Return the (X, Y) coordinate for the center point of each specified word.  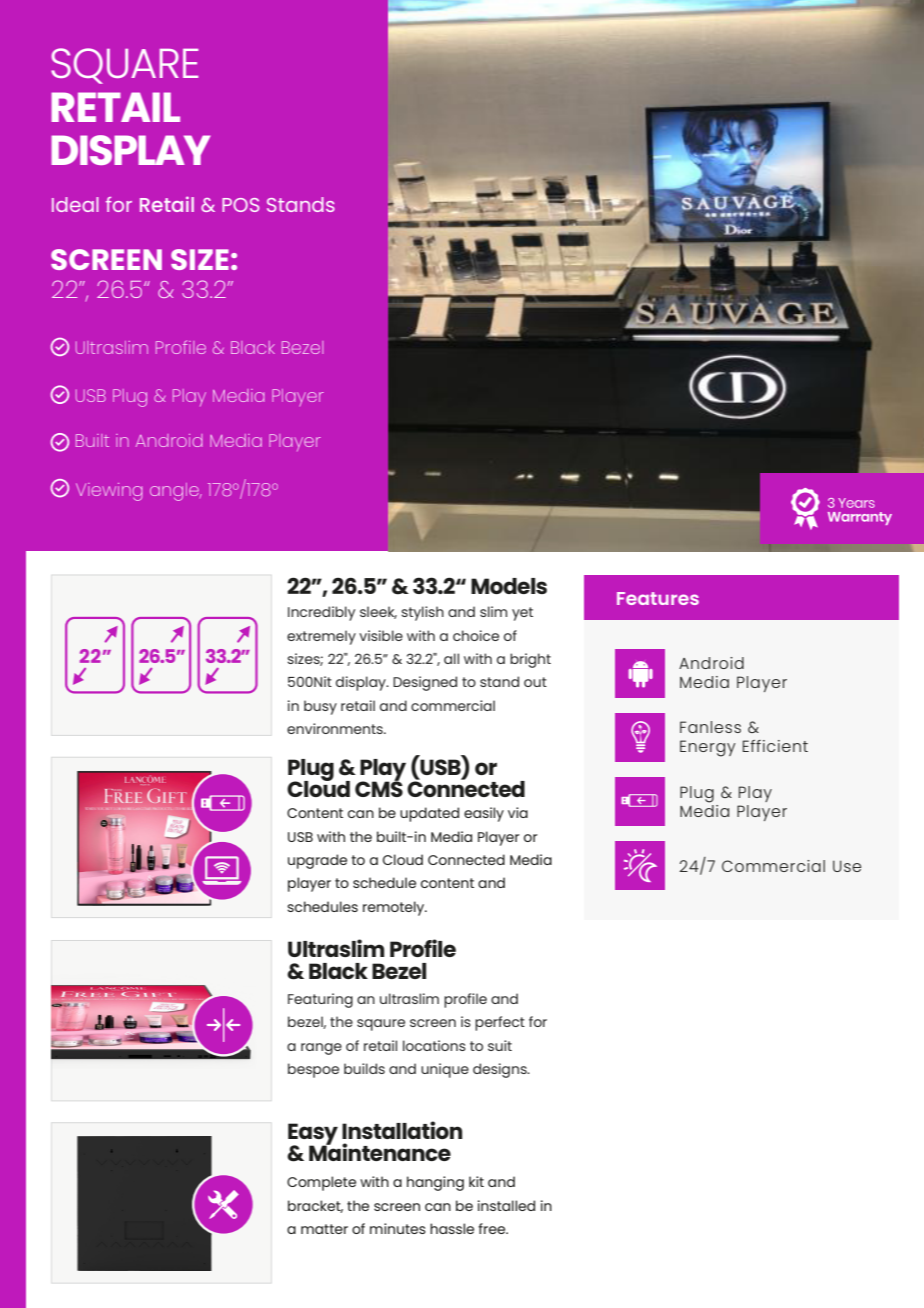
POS (240, 205)
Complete (321, 1183)
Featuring (320, 1000)
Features (658, 598)
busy (320, 707)
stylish (422, 613)
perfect (500, 1023)
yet (522, 614)
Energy (708, 748)
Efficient (775, 746)
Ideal (75, 204)
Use (847, 866)
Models (509, 586)
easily (484, 814)
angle (175, 492)
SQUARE (124, 66)
